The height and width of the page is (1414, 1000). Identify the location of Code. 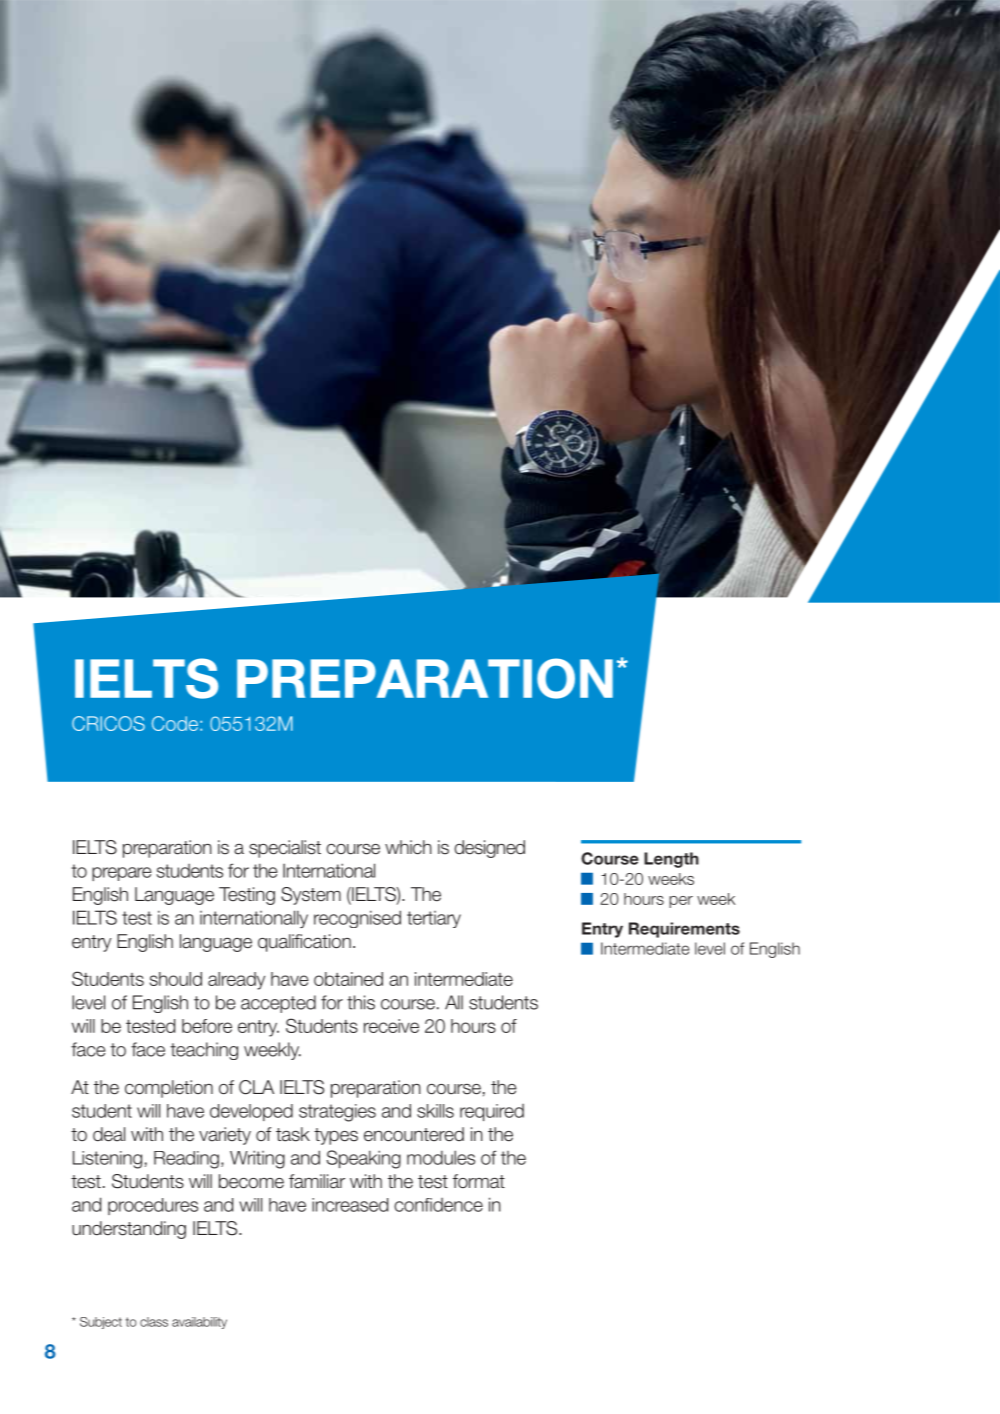
(175, 723).
